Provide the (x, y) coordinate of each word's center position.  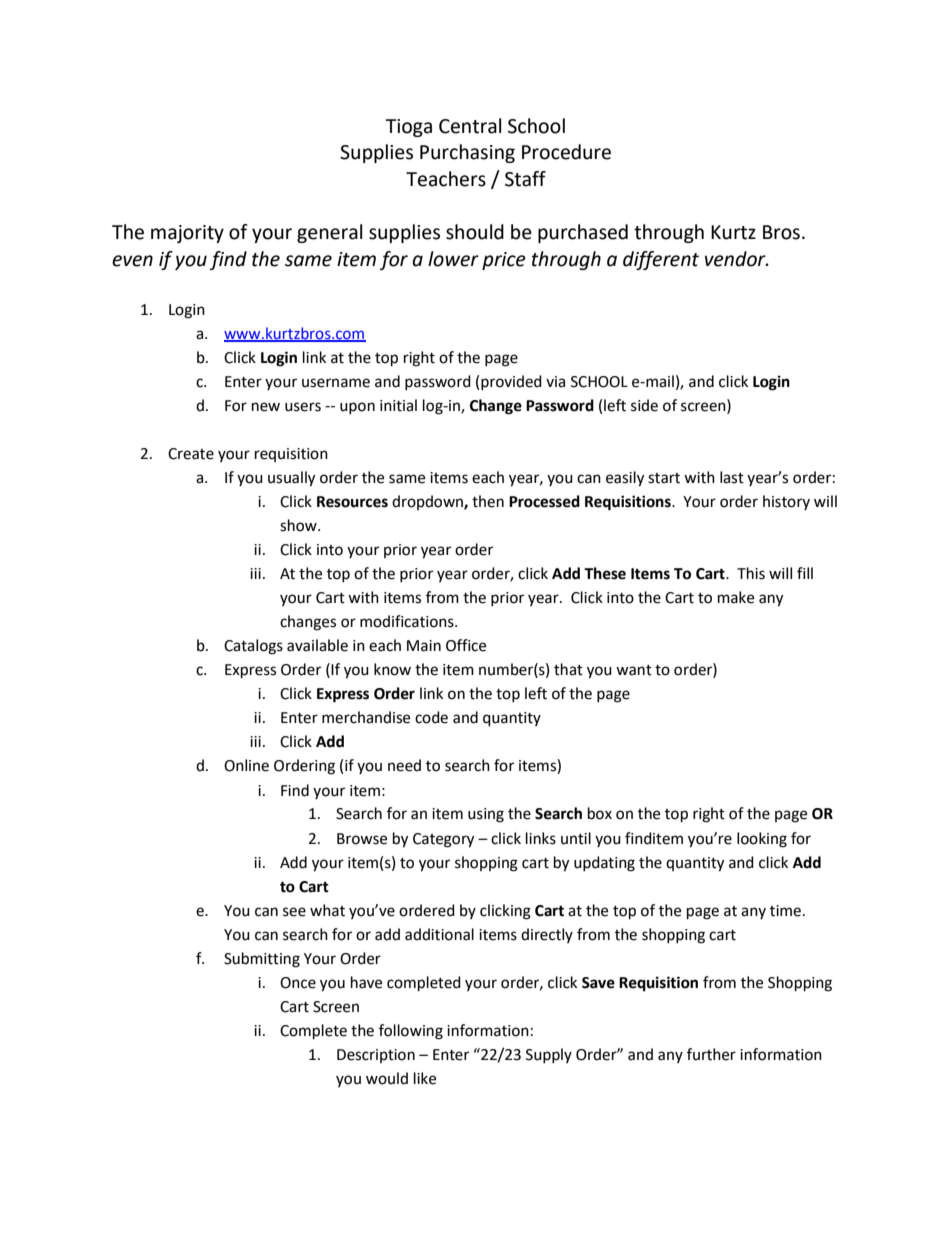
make (736, 597)
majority (187, 234)
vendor (736, 259)
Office (466, 645)
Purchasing (467, 153)
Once (298, 983)
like (425, 1078)
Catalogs (253, 647)
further (711, 1054)
